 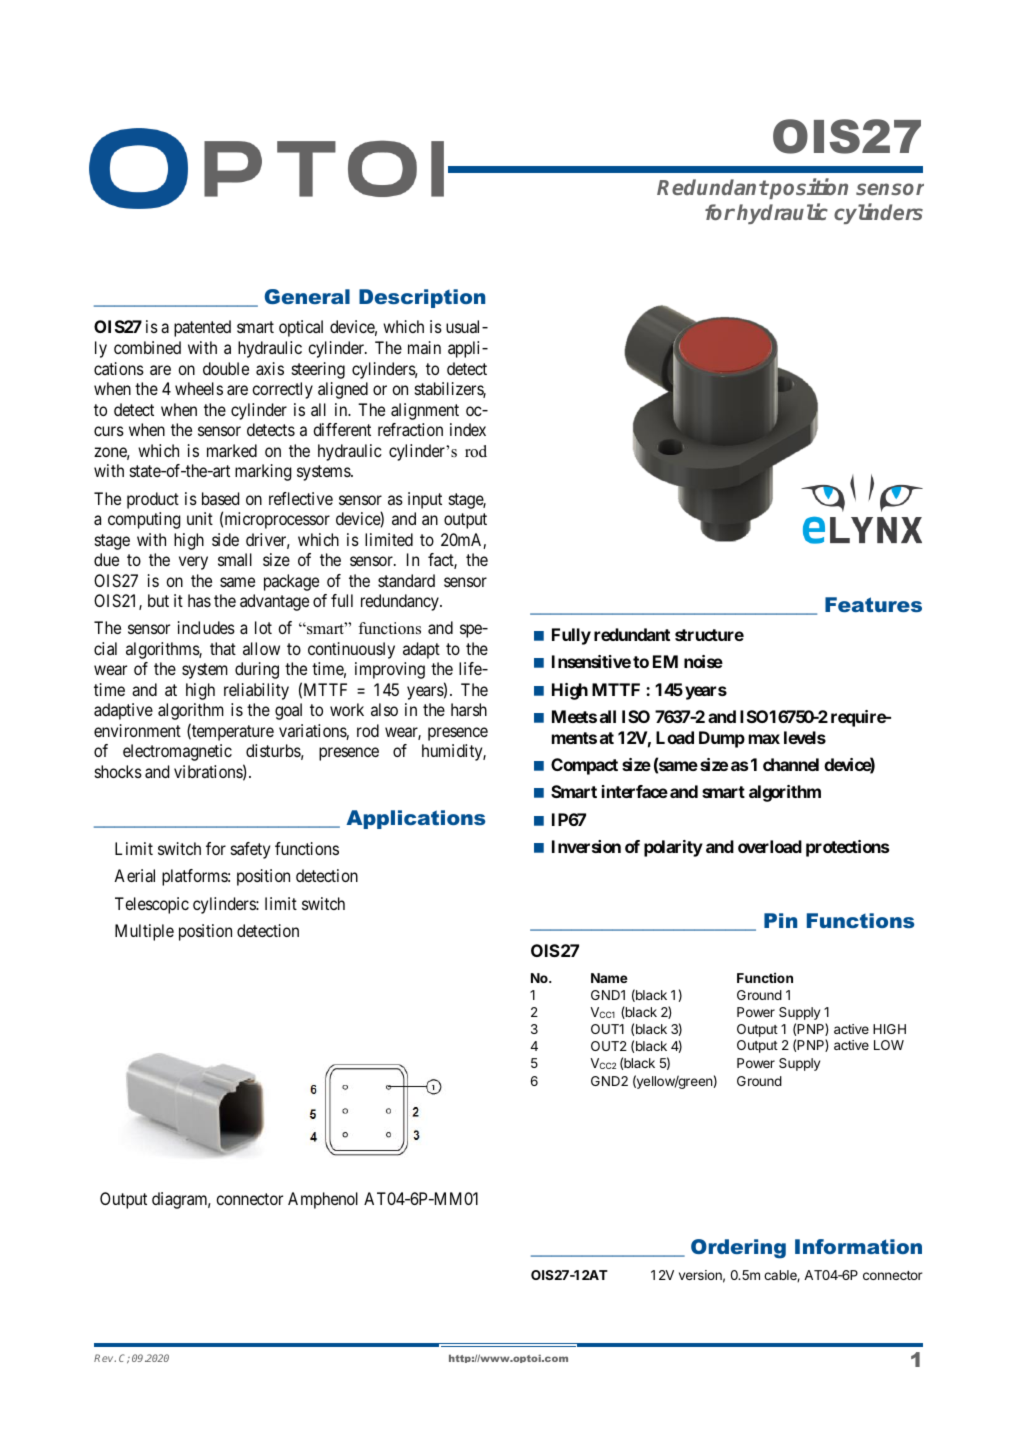 What do you see at coordinates (673, 848) in the image?
I see `polarity` at bounding box center [673, 848].
